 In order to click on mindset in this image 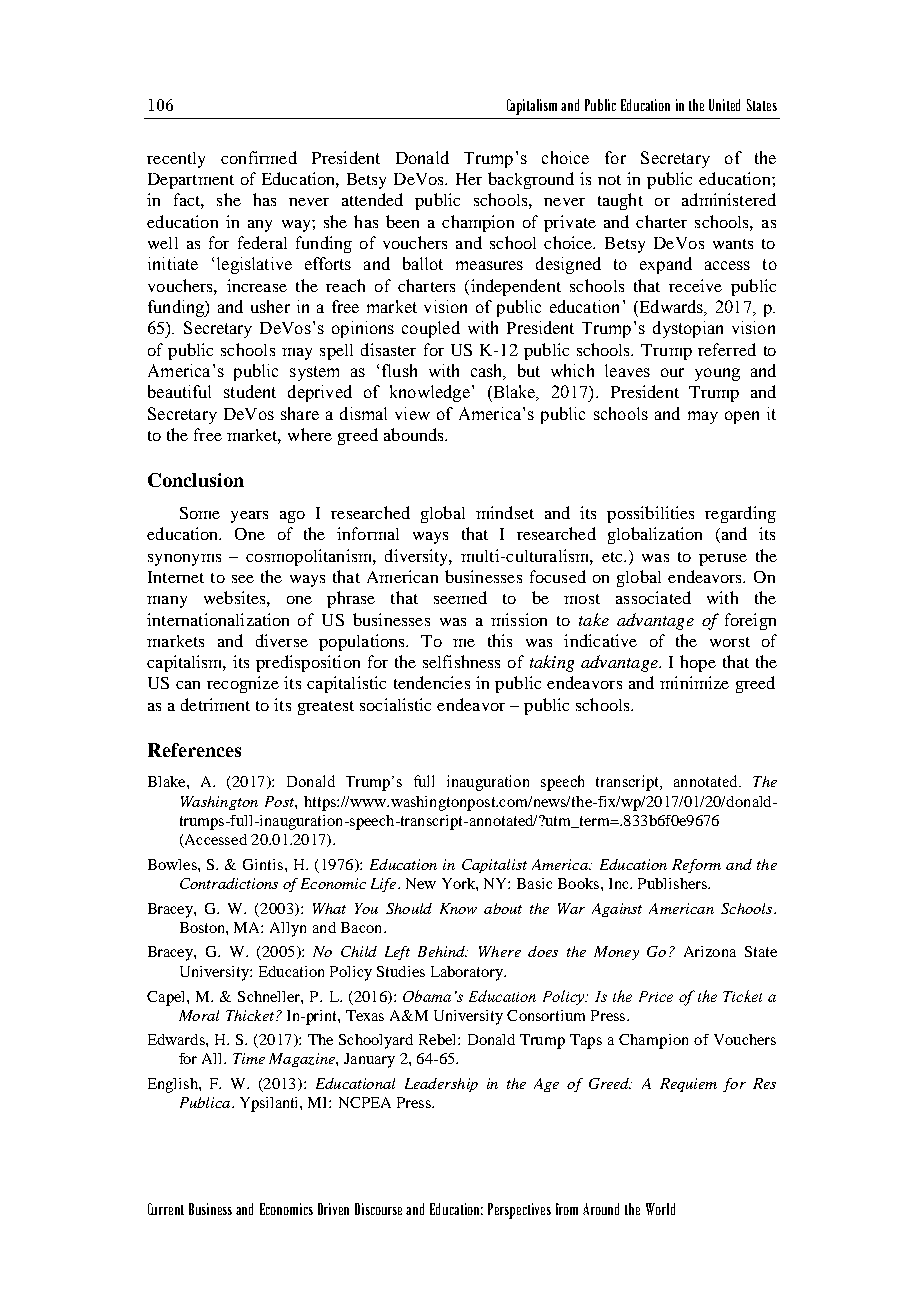, I will do `click(505, 512)`.
